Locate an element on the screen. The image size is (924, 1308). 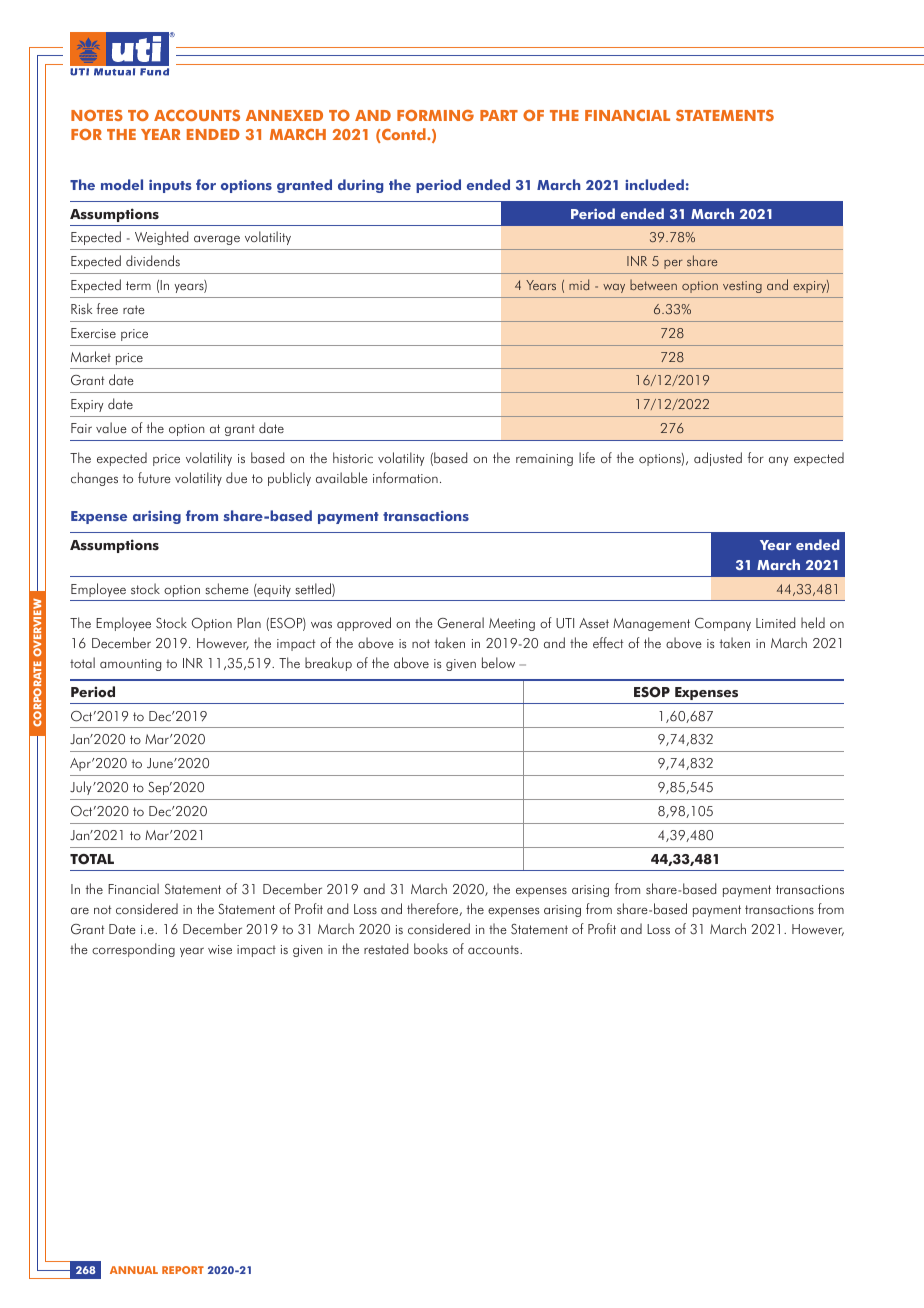
books is located at coordinates (431, 949).
